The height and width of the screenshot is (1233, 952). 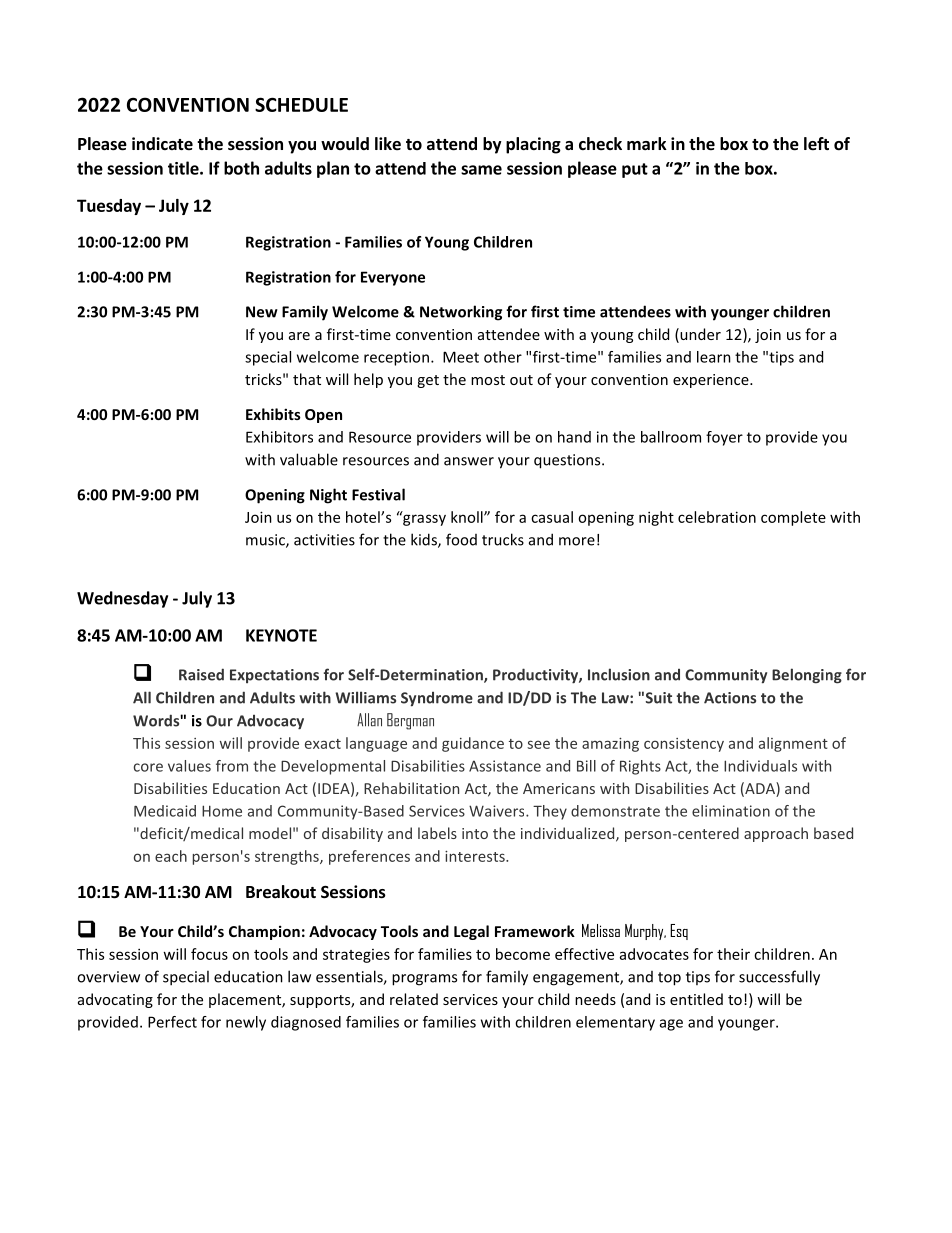 I want to click on Exhibits, so click(x=273, y=414).
